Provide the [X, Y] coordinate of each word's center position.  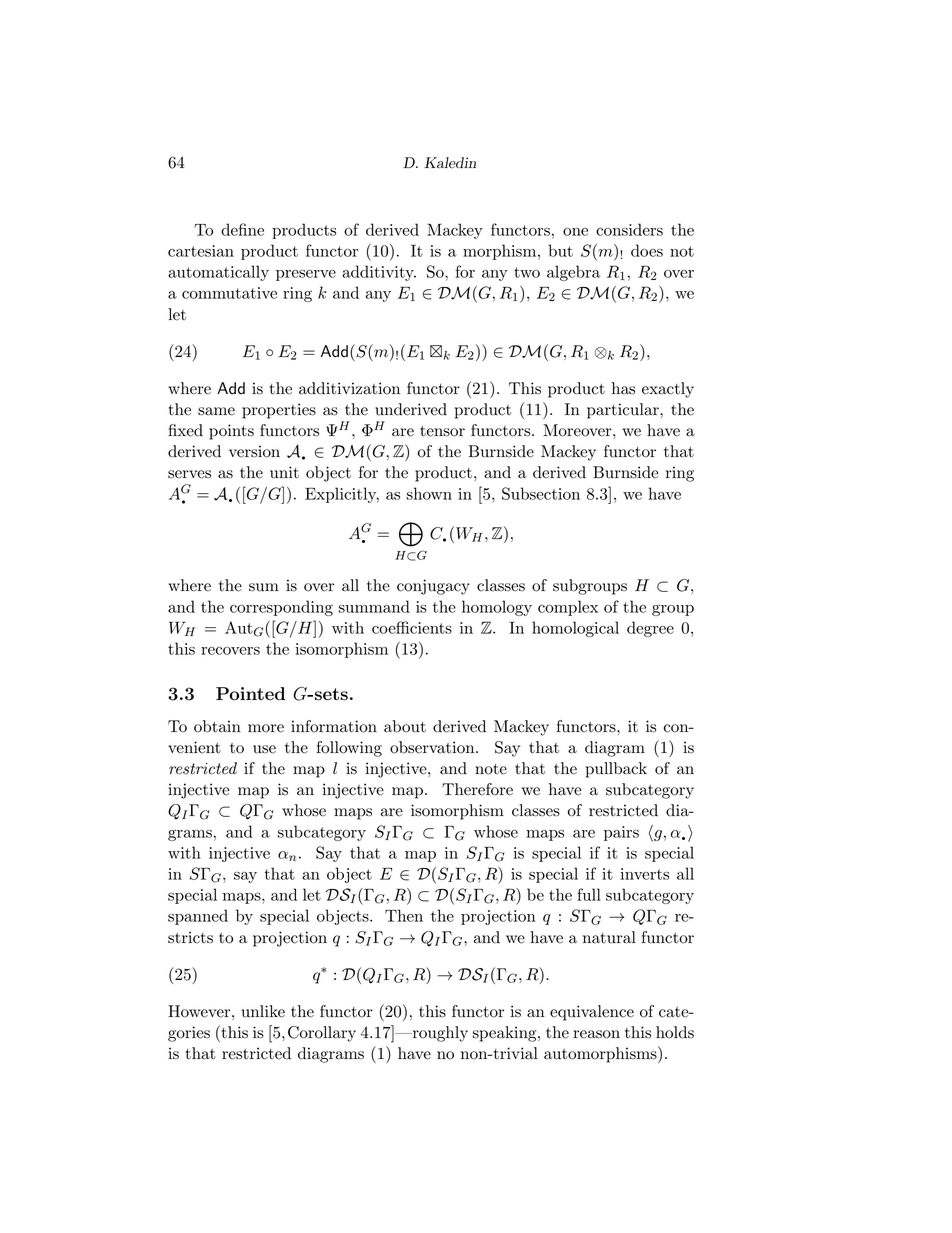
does [647, 250]
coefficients [412, 627]
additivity [379, 273]
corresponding [281, 608]
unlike [263, 1011]
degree [650, 629]
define [242, 229]
